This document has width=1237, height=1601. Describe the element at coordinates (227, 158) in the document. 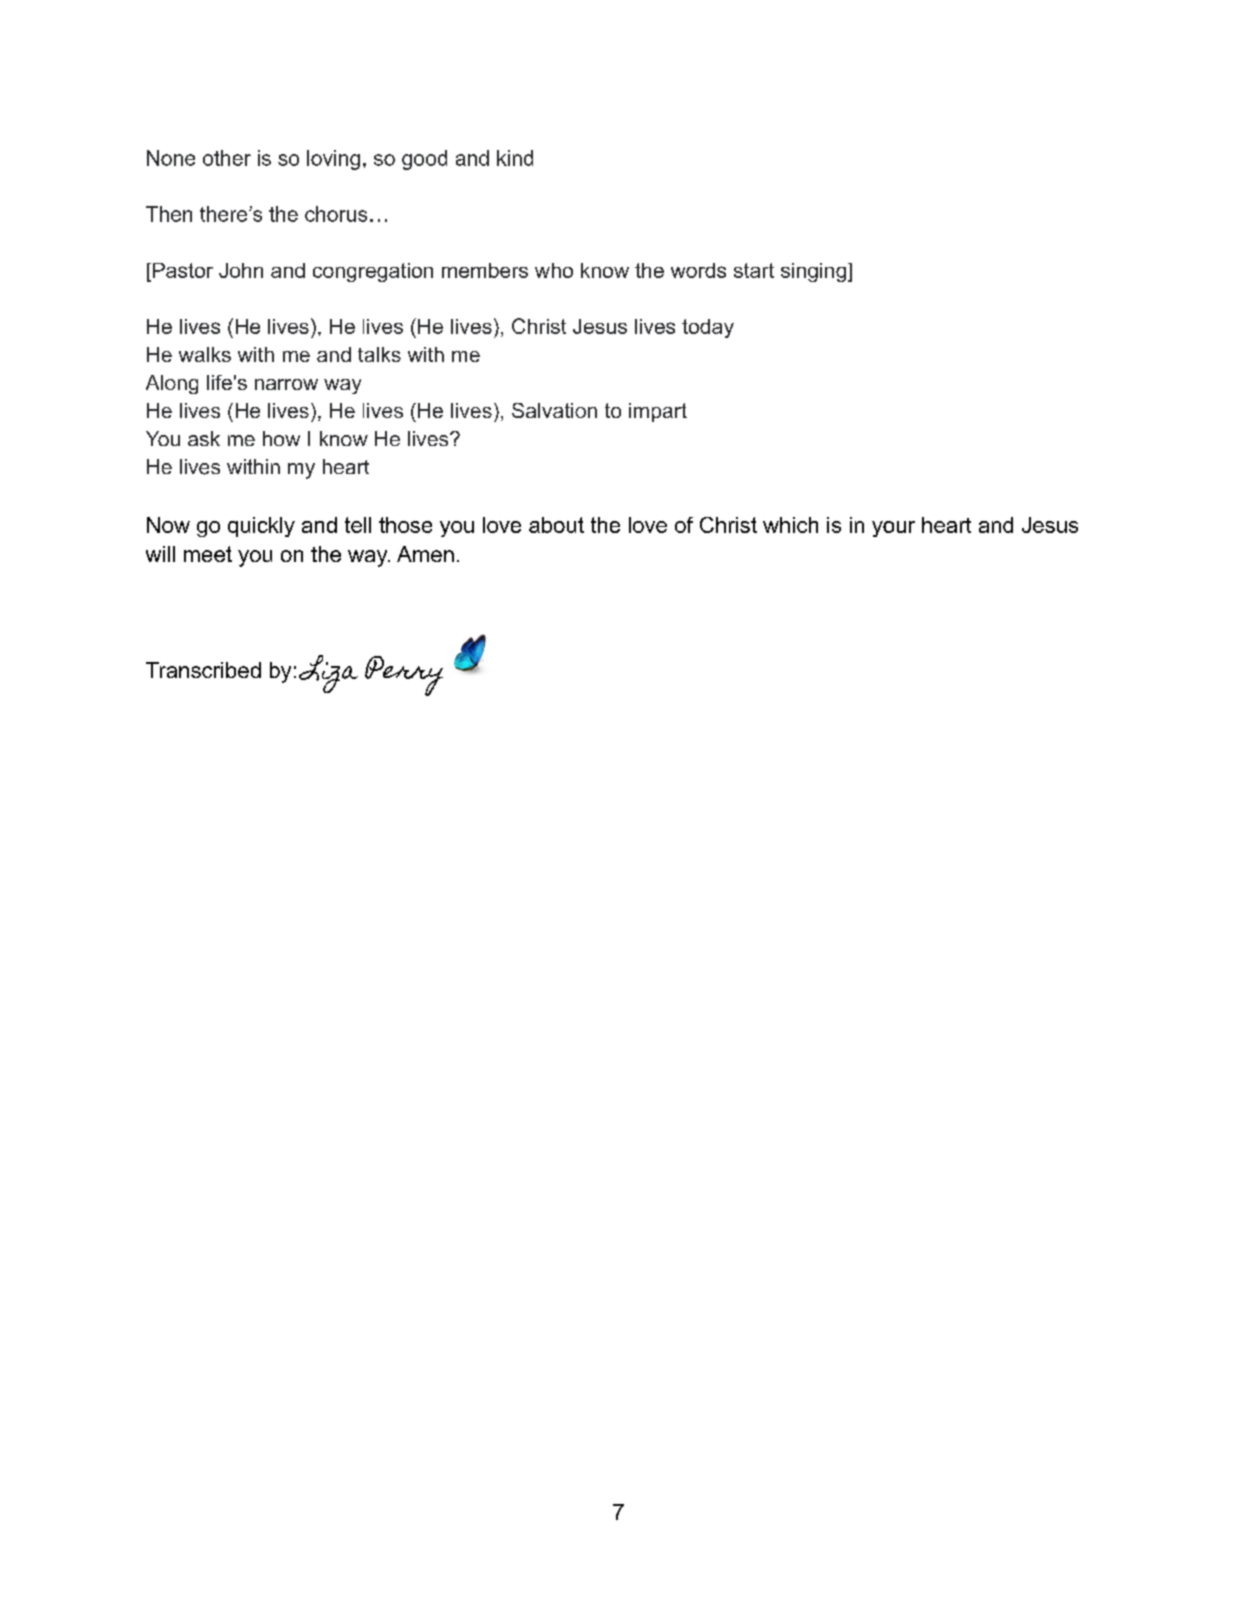

I see `other` at that location.
